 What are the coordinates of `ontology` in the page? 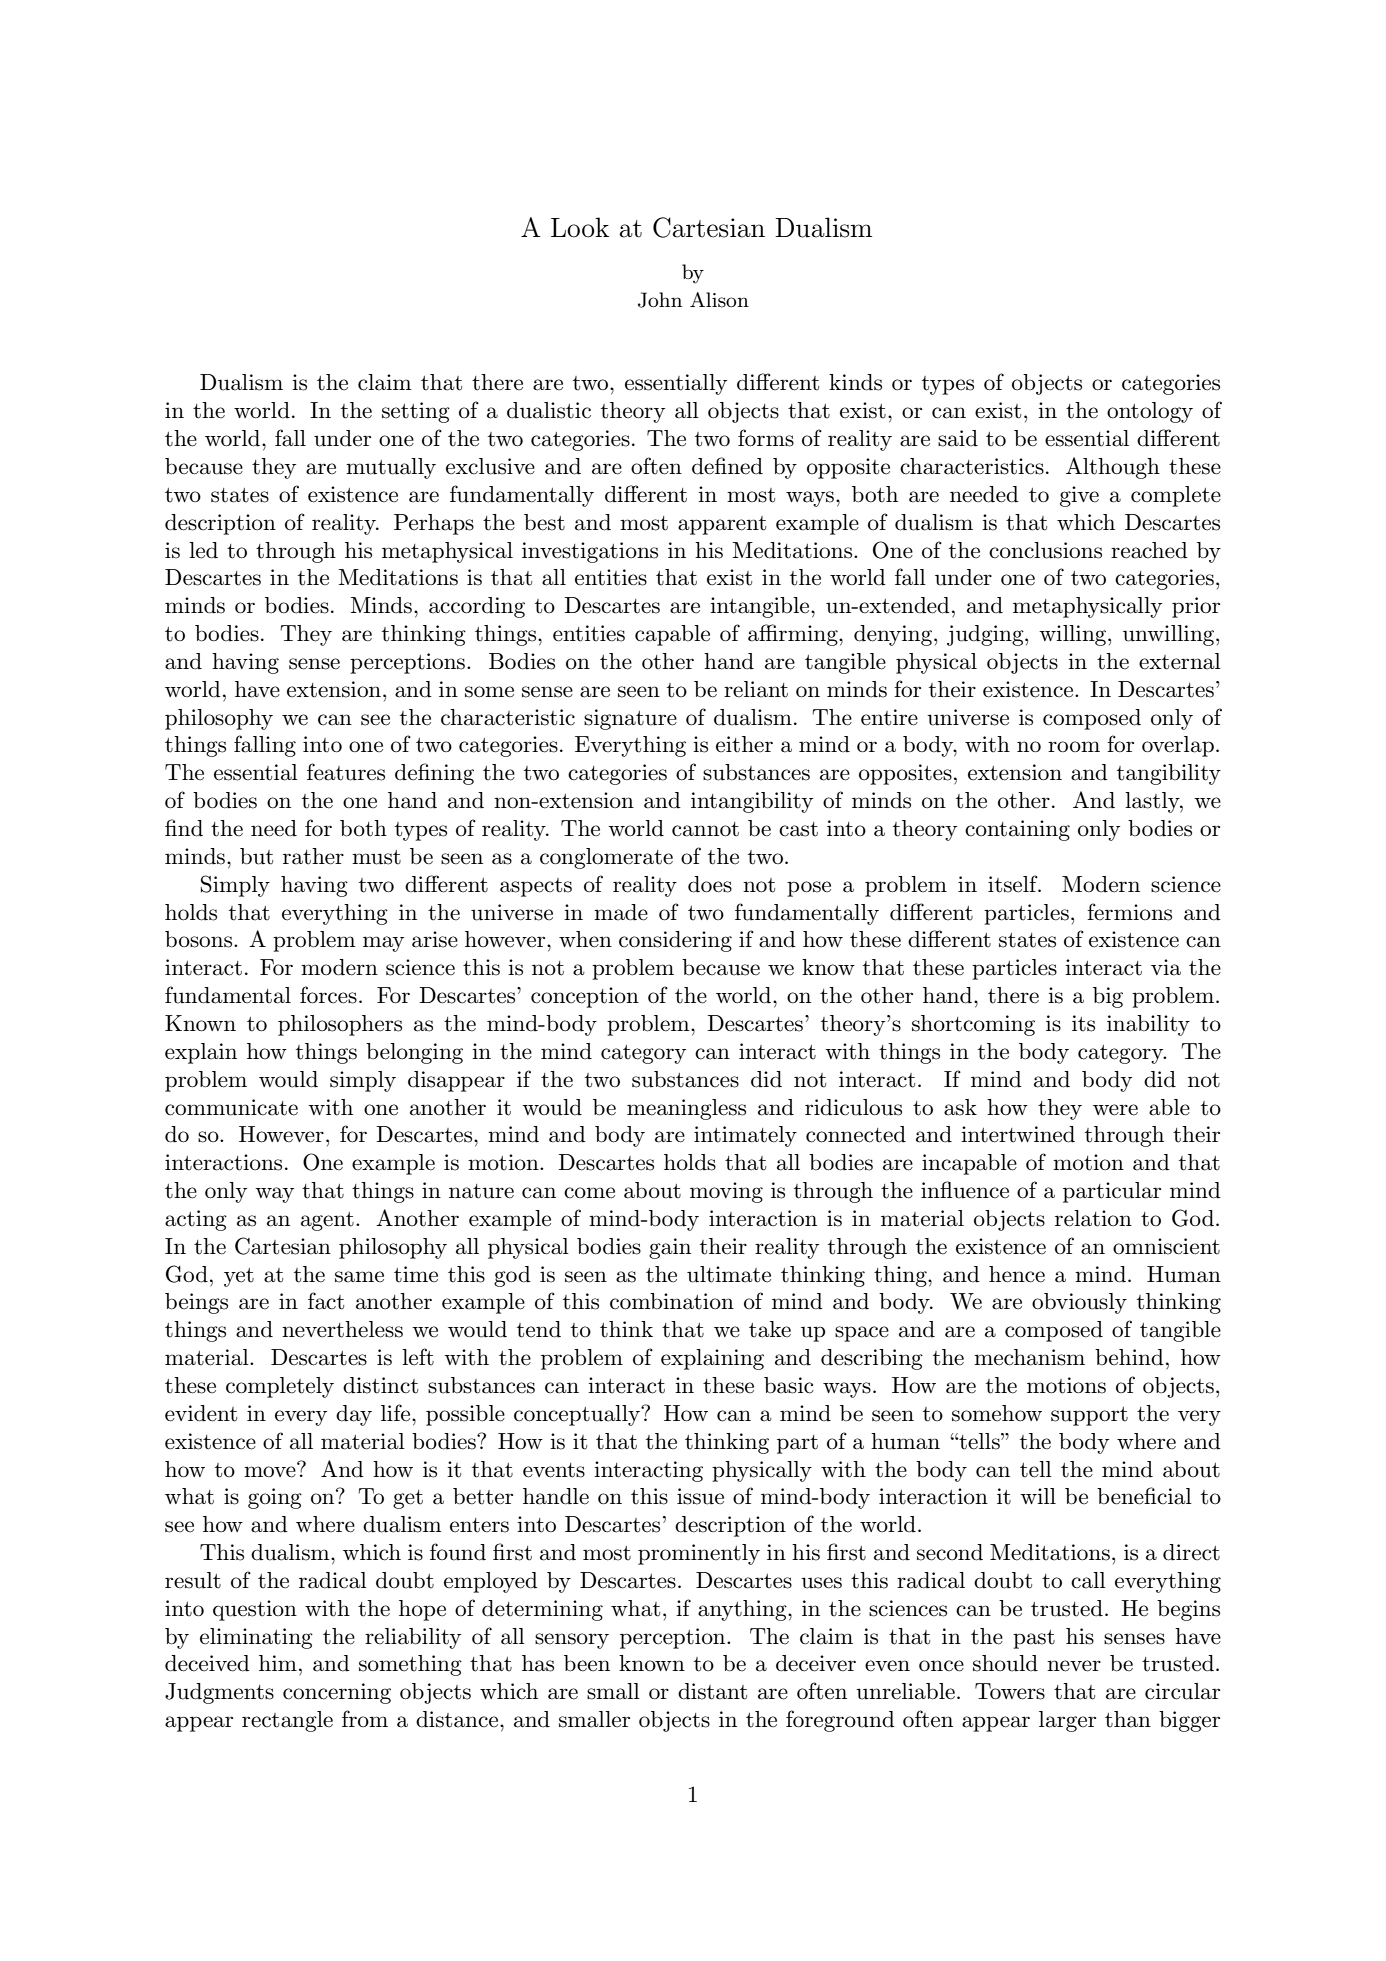 It's located at (1150, 412).
